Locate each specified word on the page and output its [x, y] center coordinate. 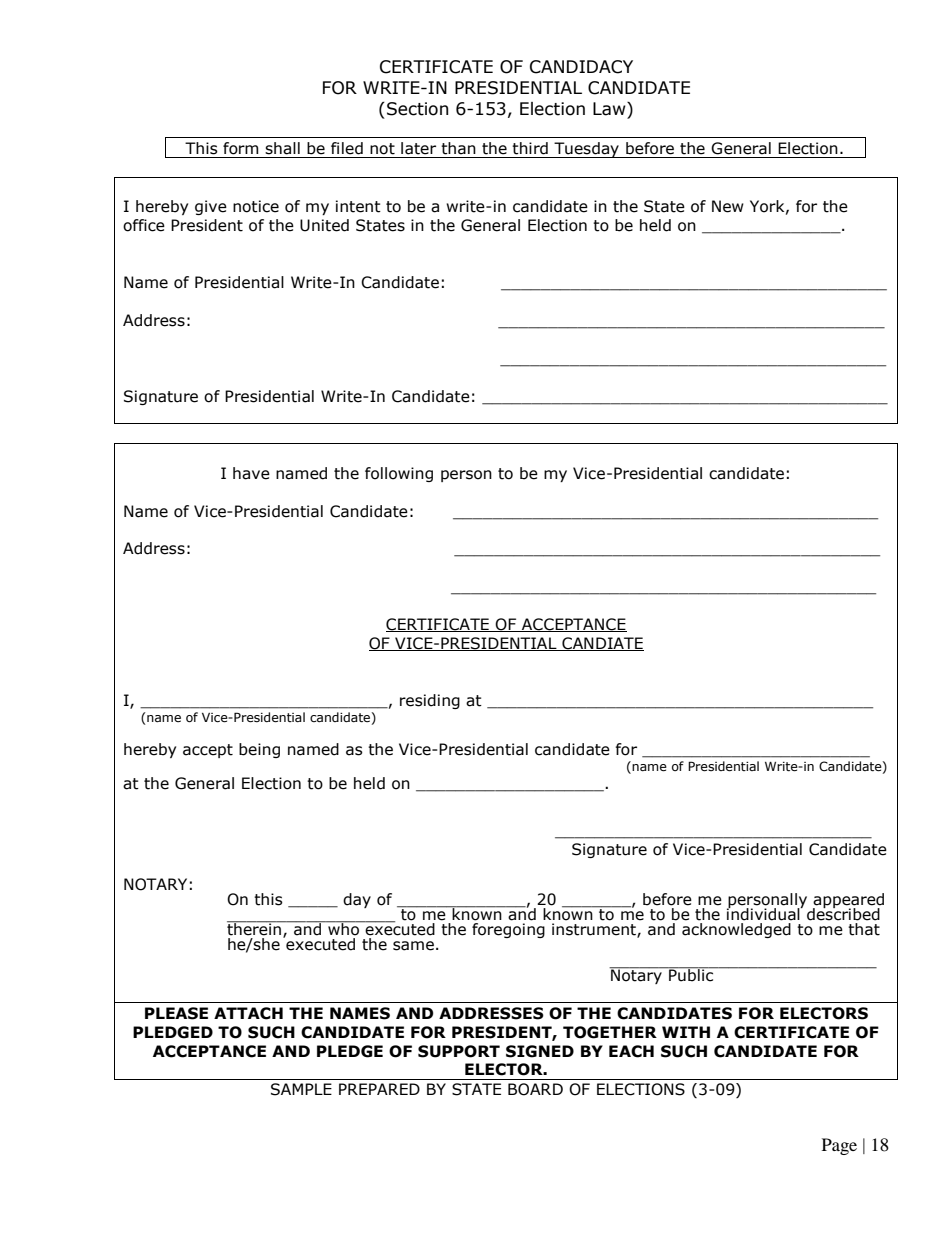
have [251, 473]
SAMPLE [301, 1089]
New [728, 206]
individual [764, 913]
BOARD [535, 1089]
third [530, 148]
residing [430, 701]
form [241, 148]
